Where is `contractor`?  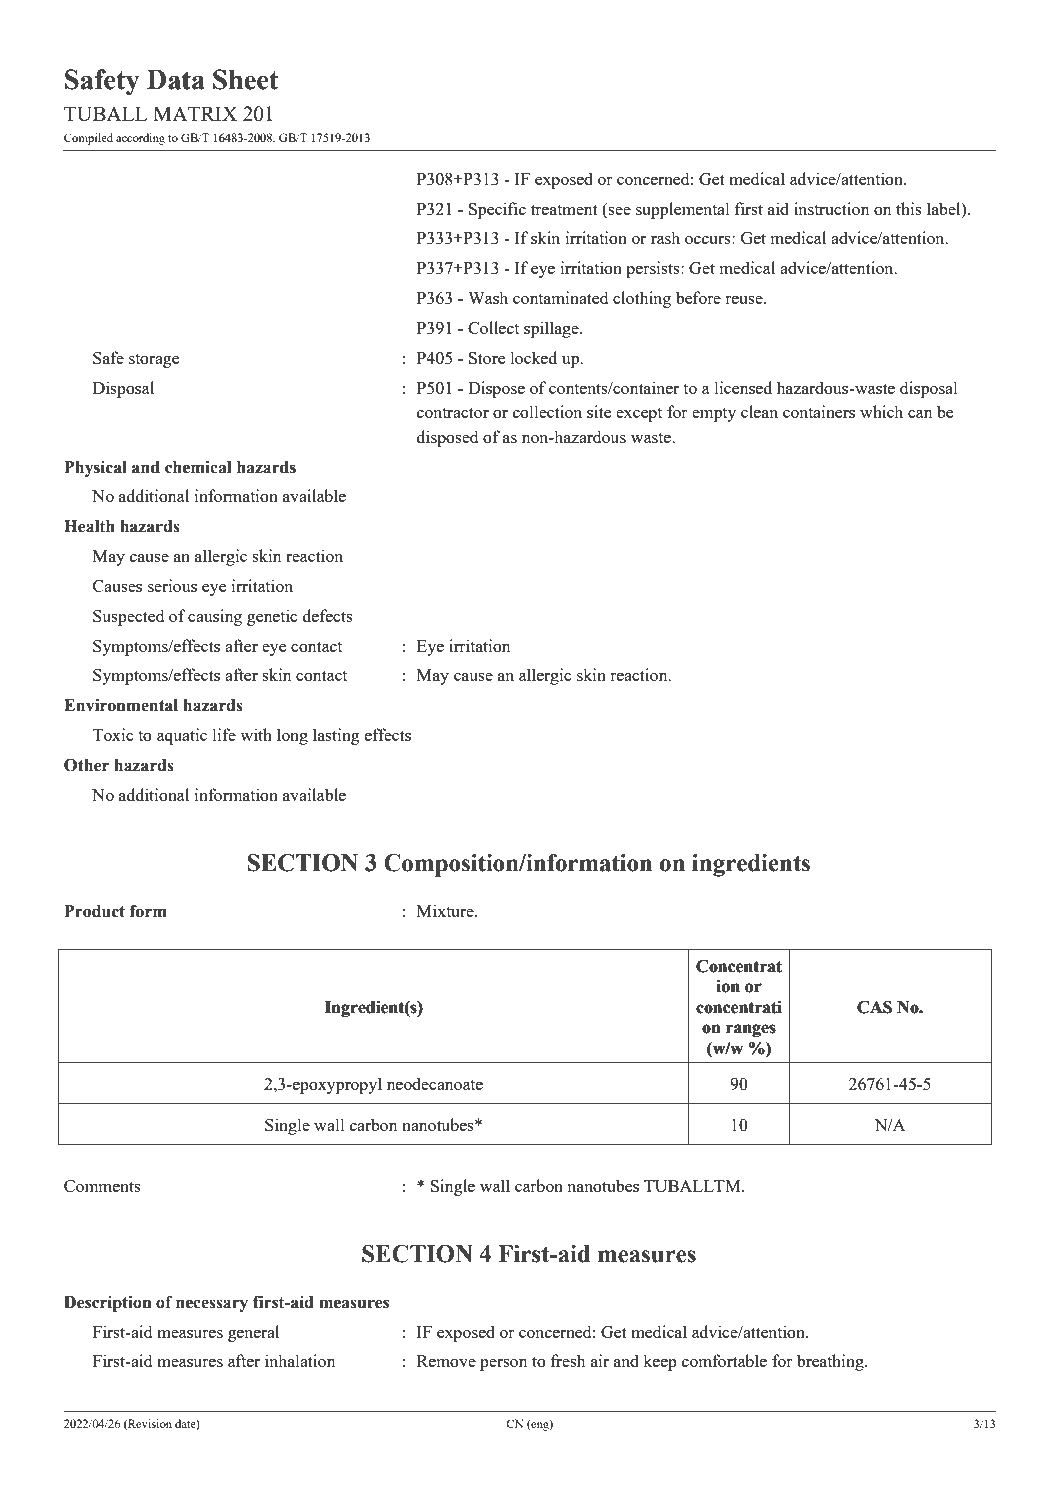 contractor is located at coordinates (453, 412).
